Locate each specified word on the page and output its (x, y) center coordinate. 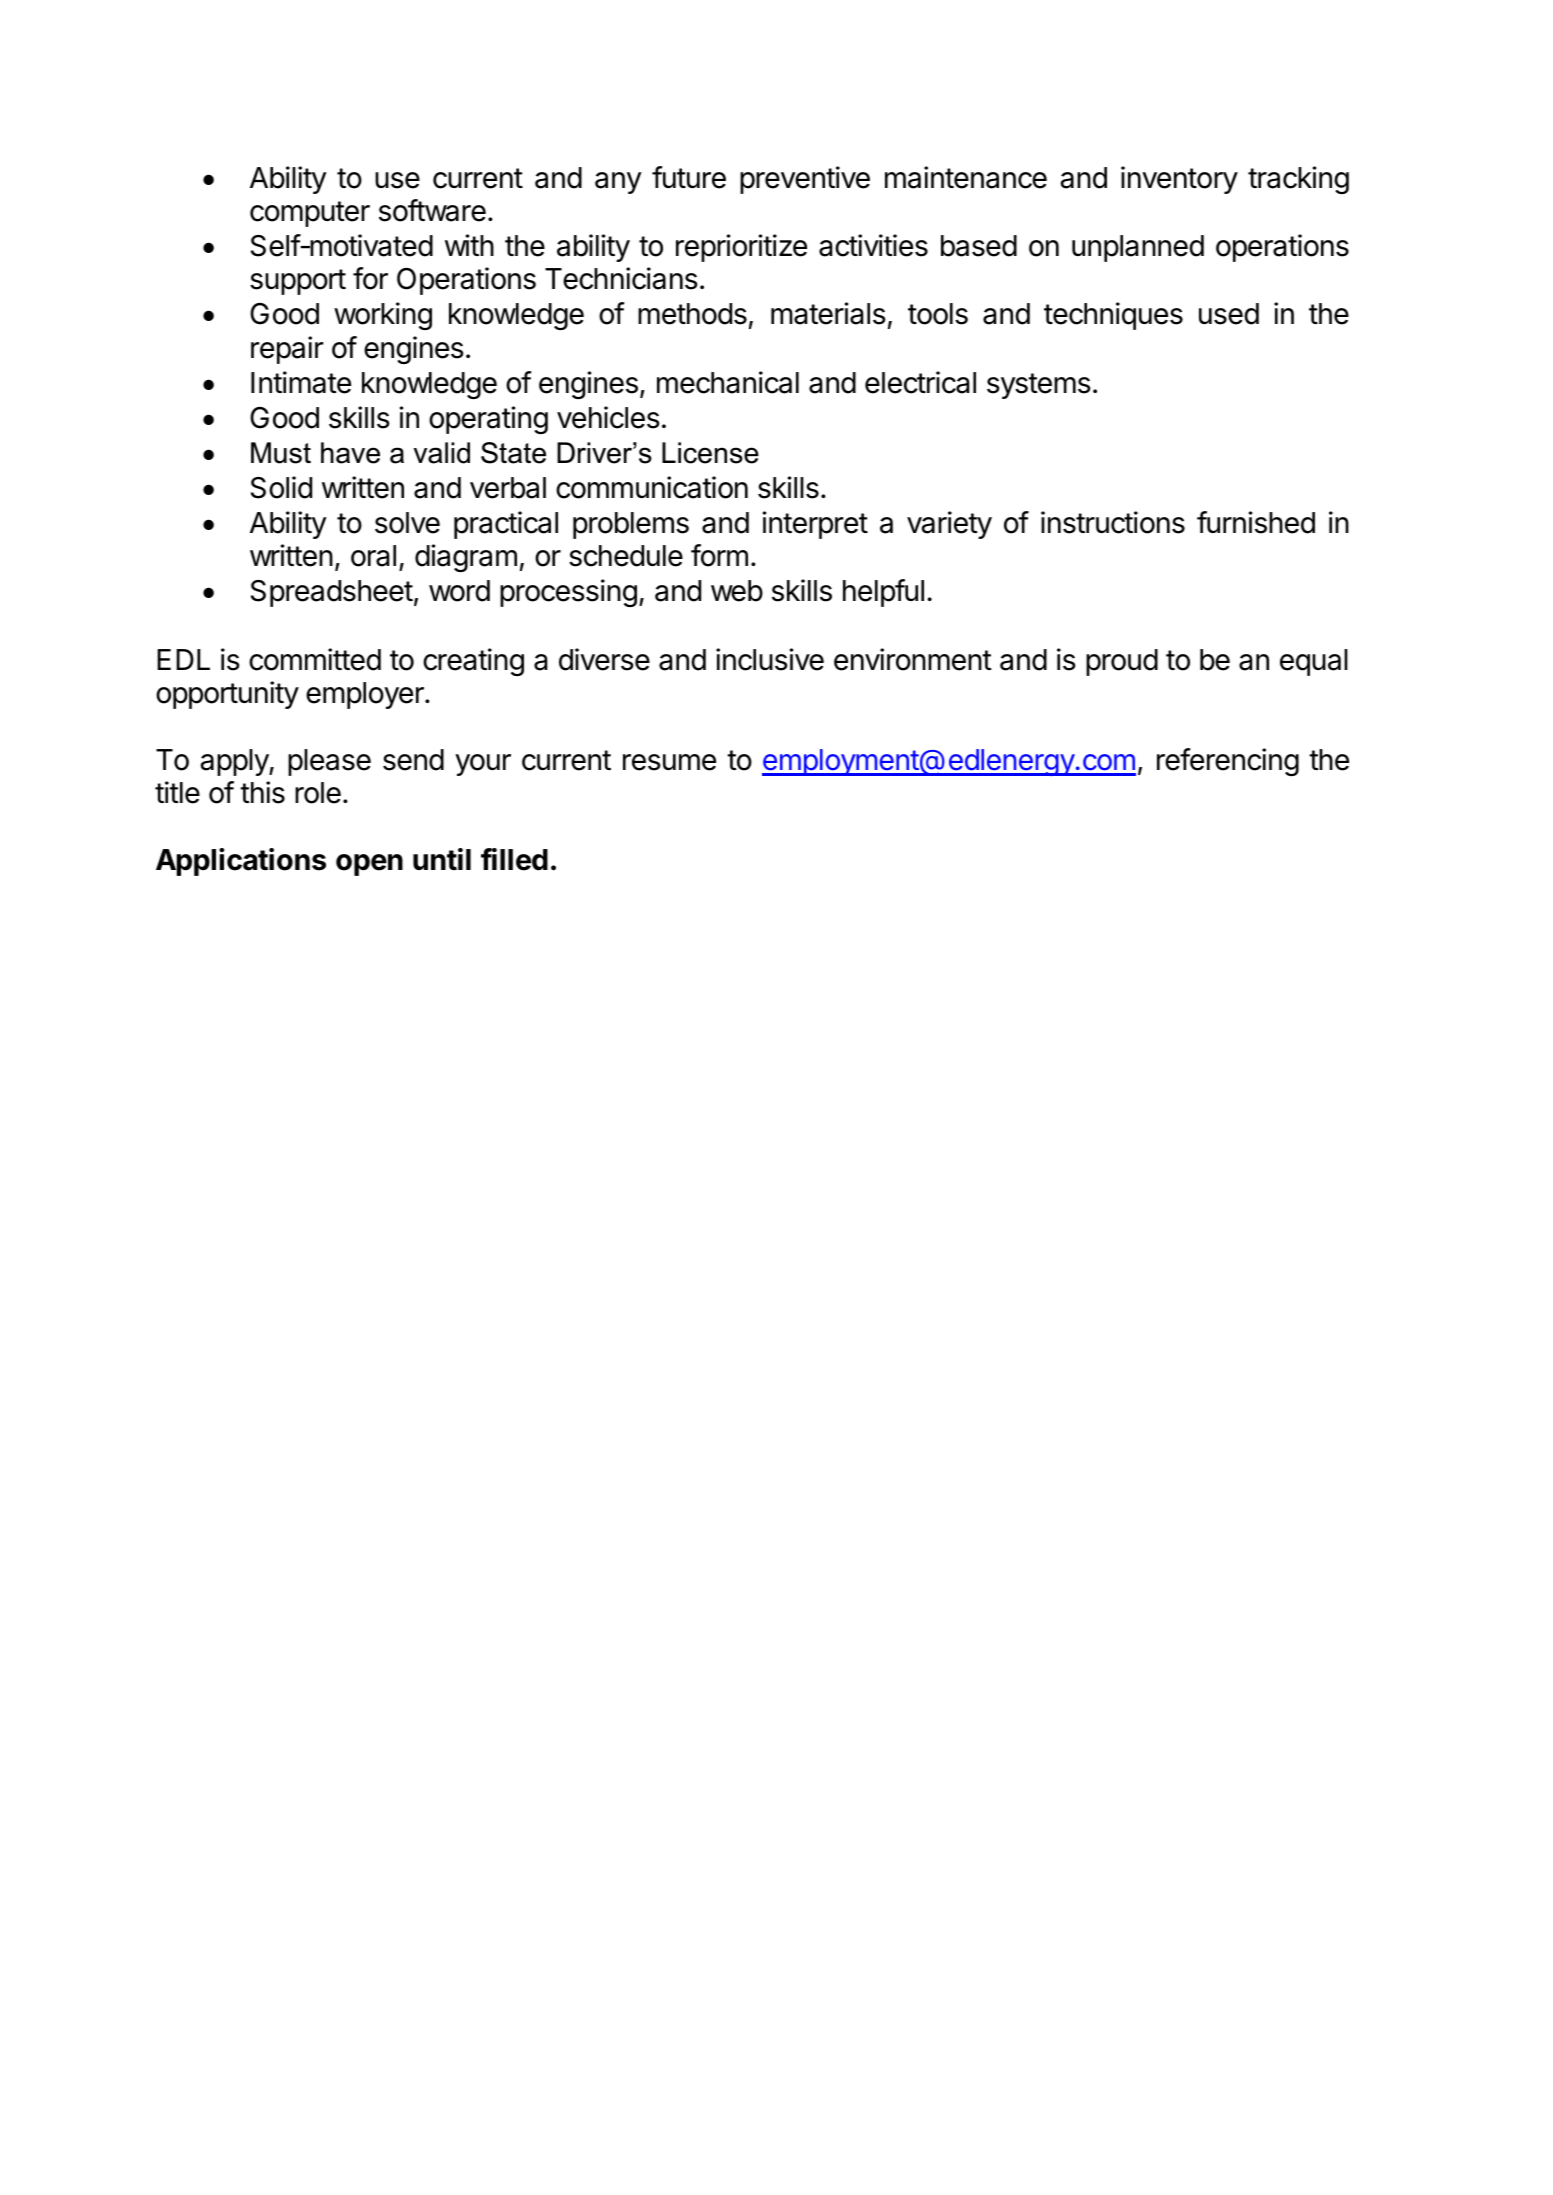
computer (310, 214)
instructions (1113, 522)
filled (514, 859)
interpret (815, 525)
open (369, 865)
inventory (1179, 180)
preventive (805, 180)
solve (407, 523)
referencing (1228, 762)
